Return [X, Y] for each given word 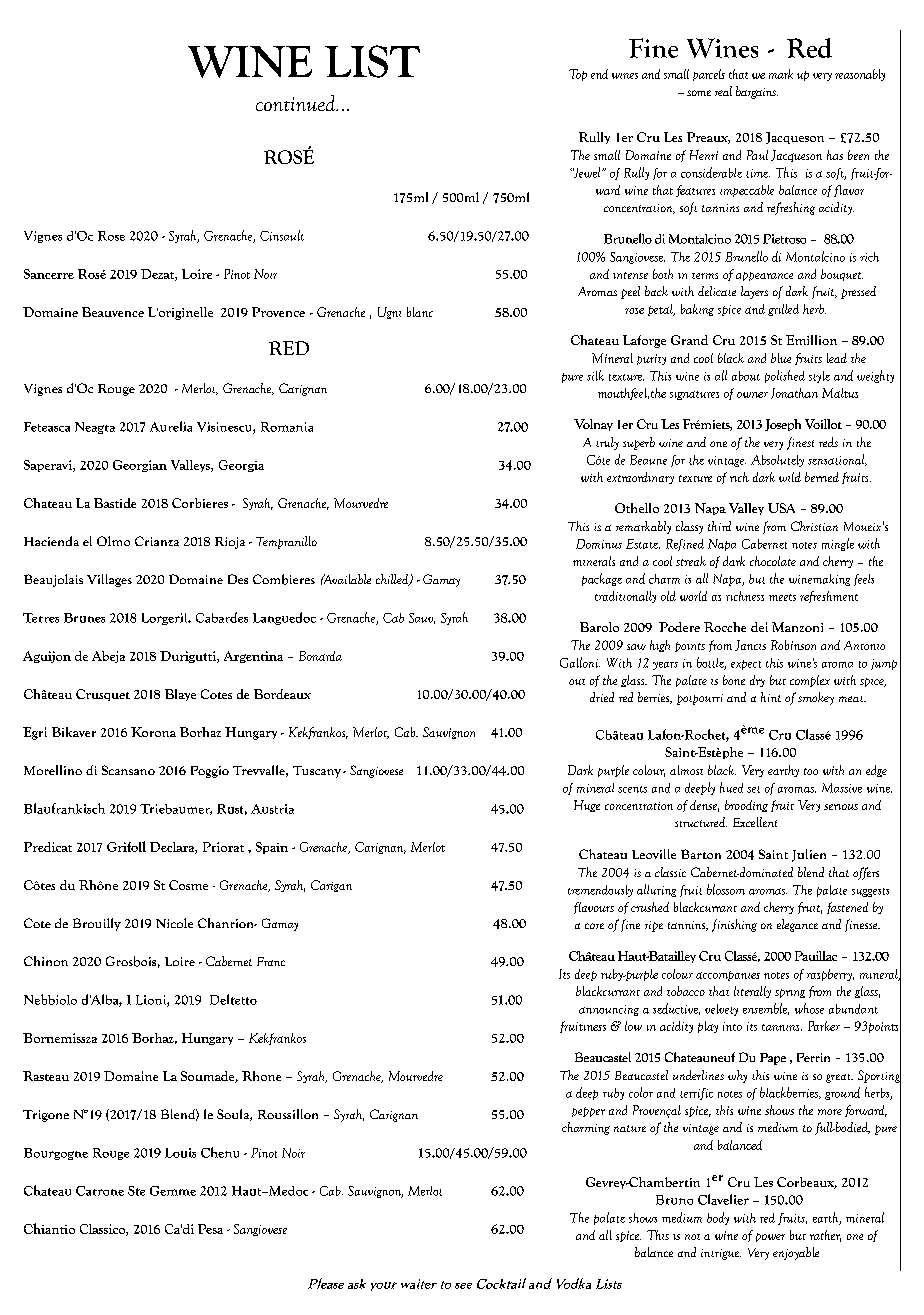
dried [602, 697]
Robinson [793, 645]
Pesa [210, 1229]
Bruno [674, 1200]
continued [297, 103]
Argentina [253, 657]
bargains [757, 92]
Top [578, 75]
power [770, 1237]
